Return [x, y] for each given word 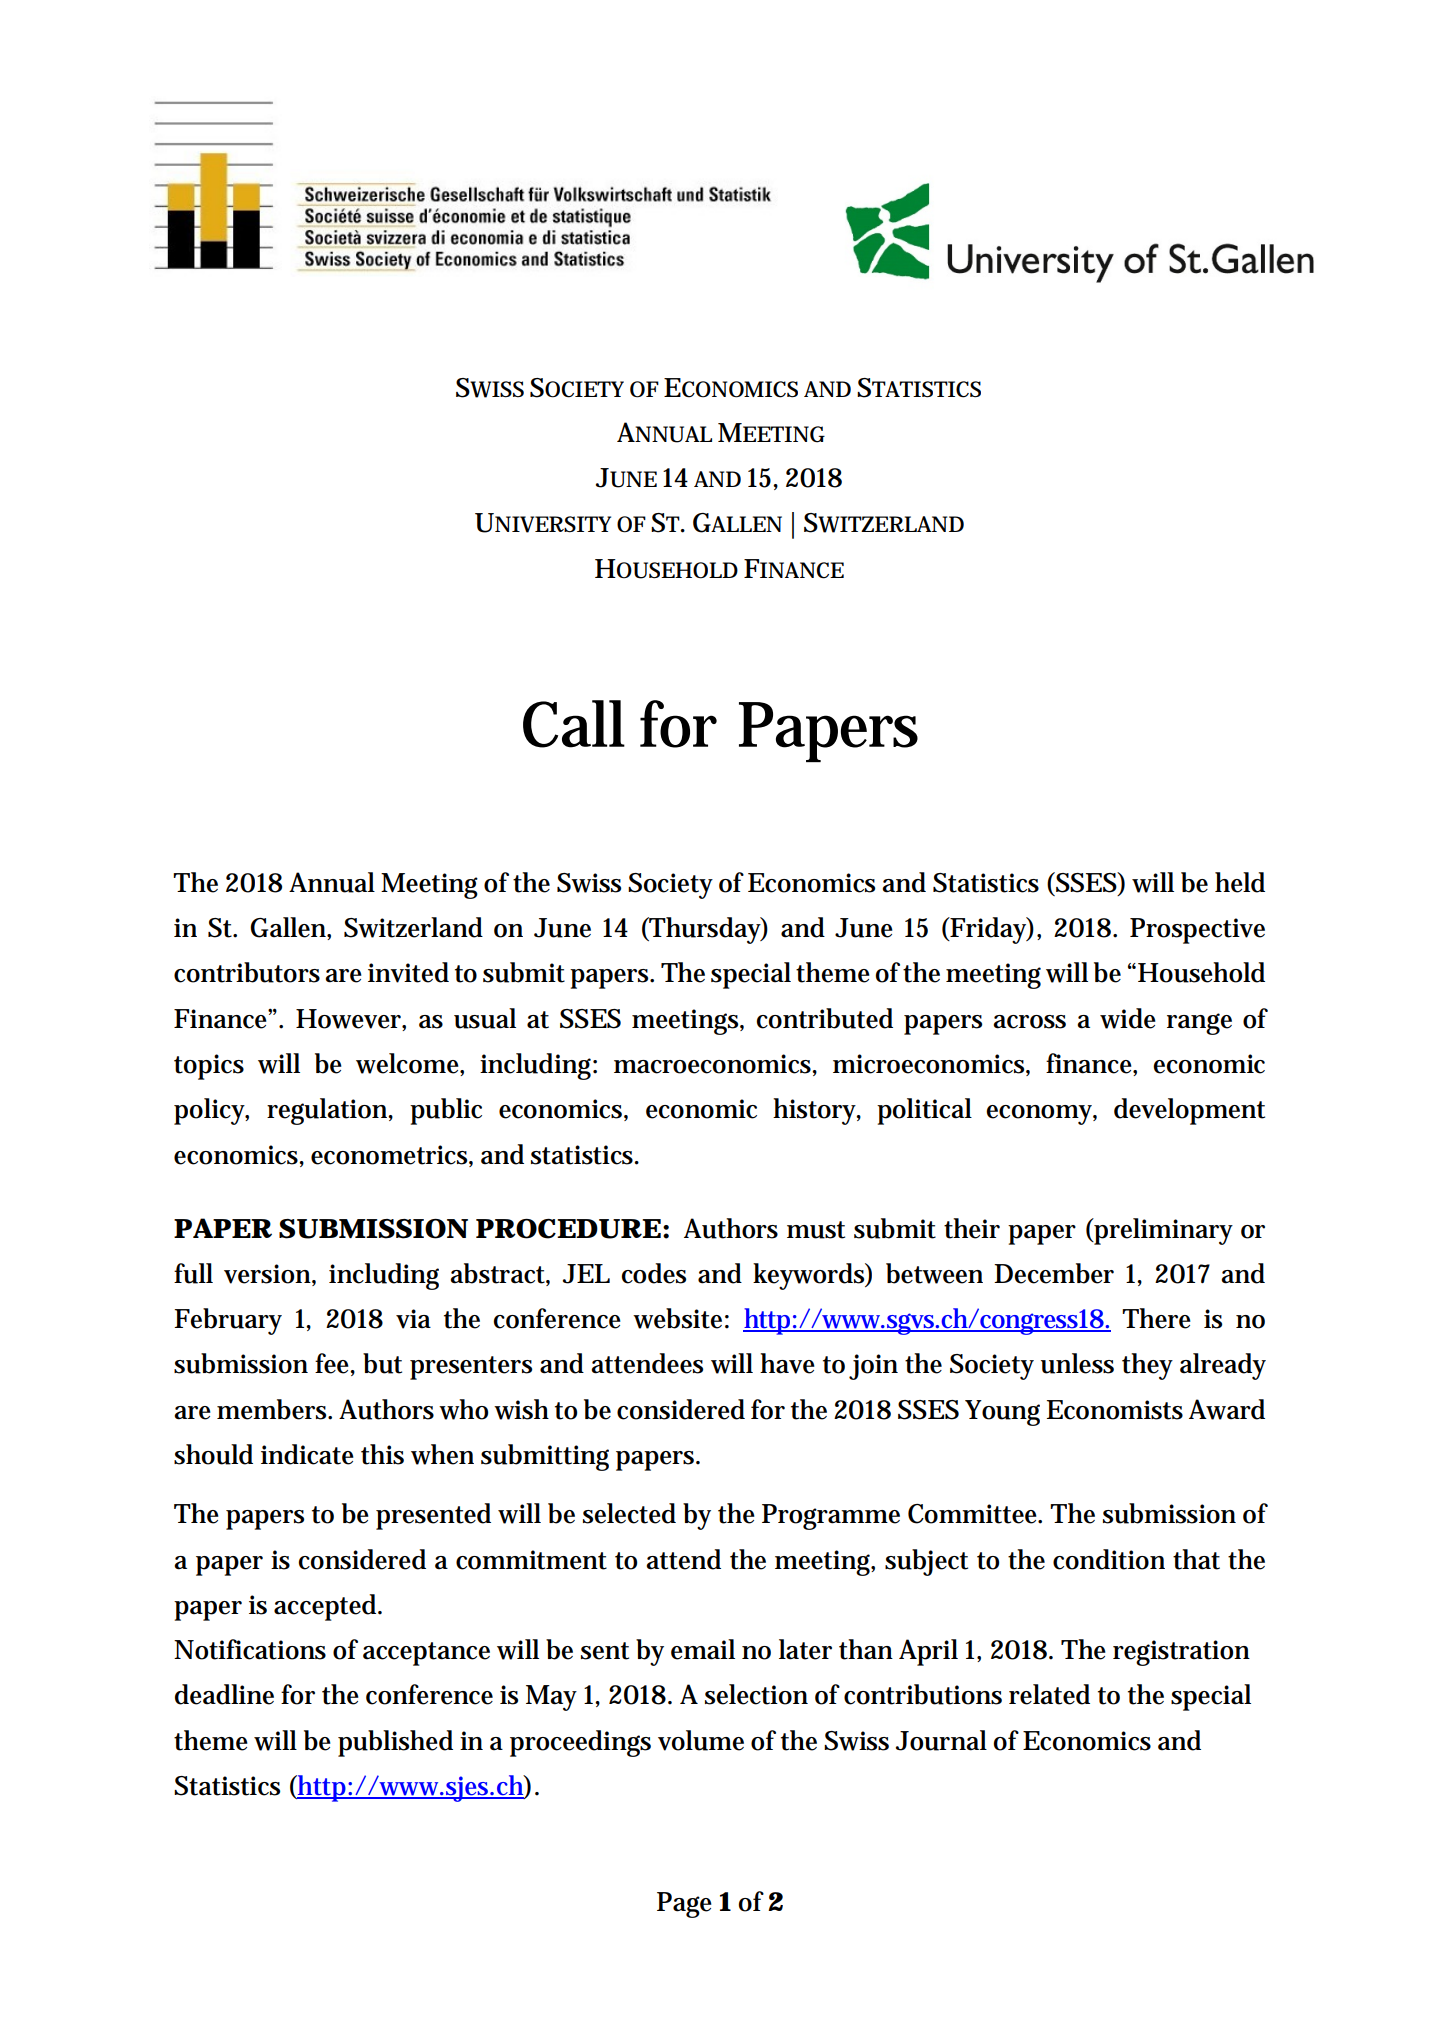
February [228, 1321]
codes [653, 1273]
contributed [824, 1018]
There [1156, 1318]
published [395, 1743]
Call [574, 724]
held [1240, 882]
